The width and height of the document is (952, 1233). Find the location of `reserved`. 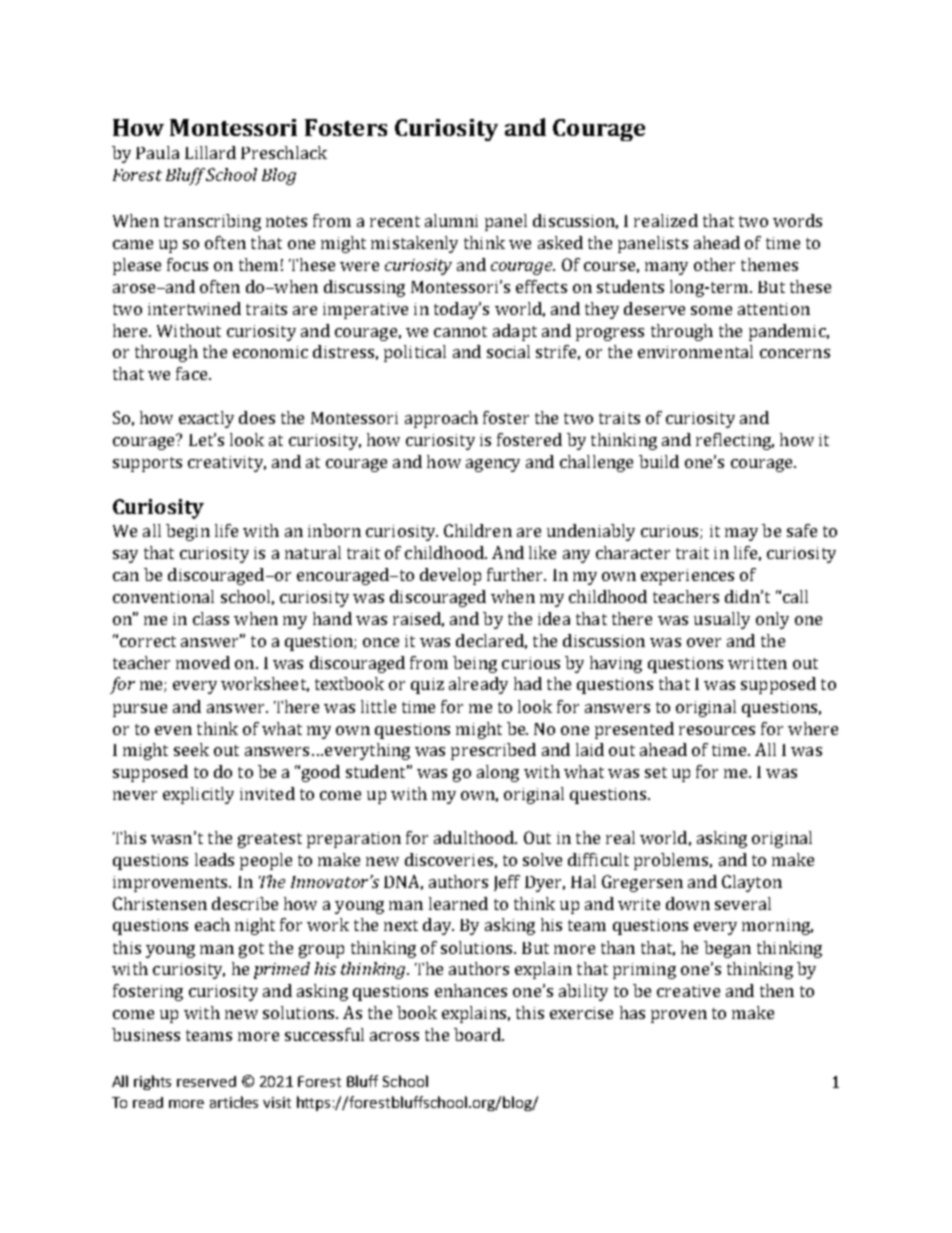

reserved is located at coordinates (206, 1081).
